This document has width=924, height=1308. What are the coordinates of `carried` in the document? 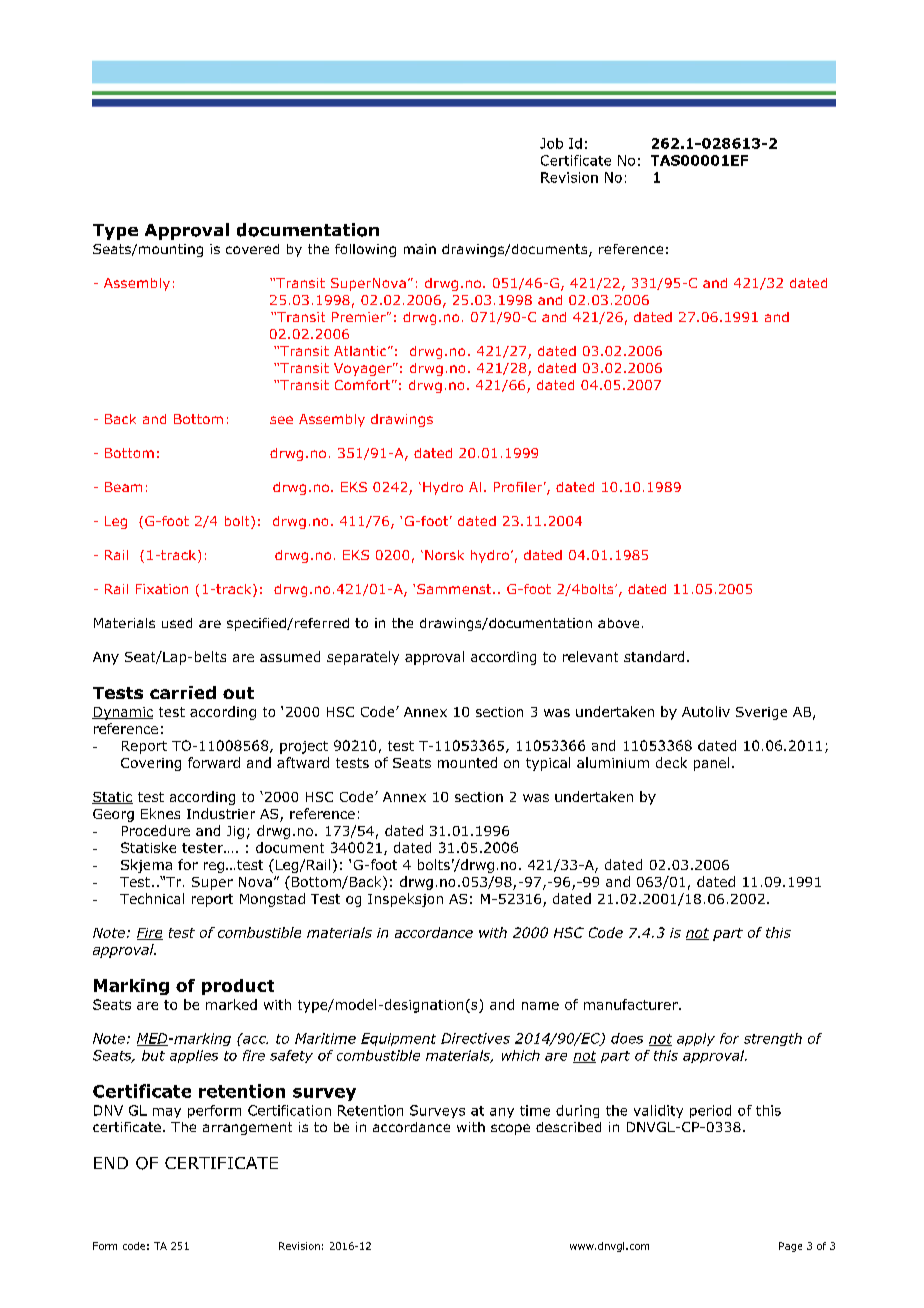 It's located at (183, 692).
